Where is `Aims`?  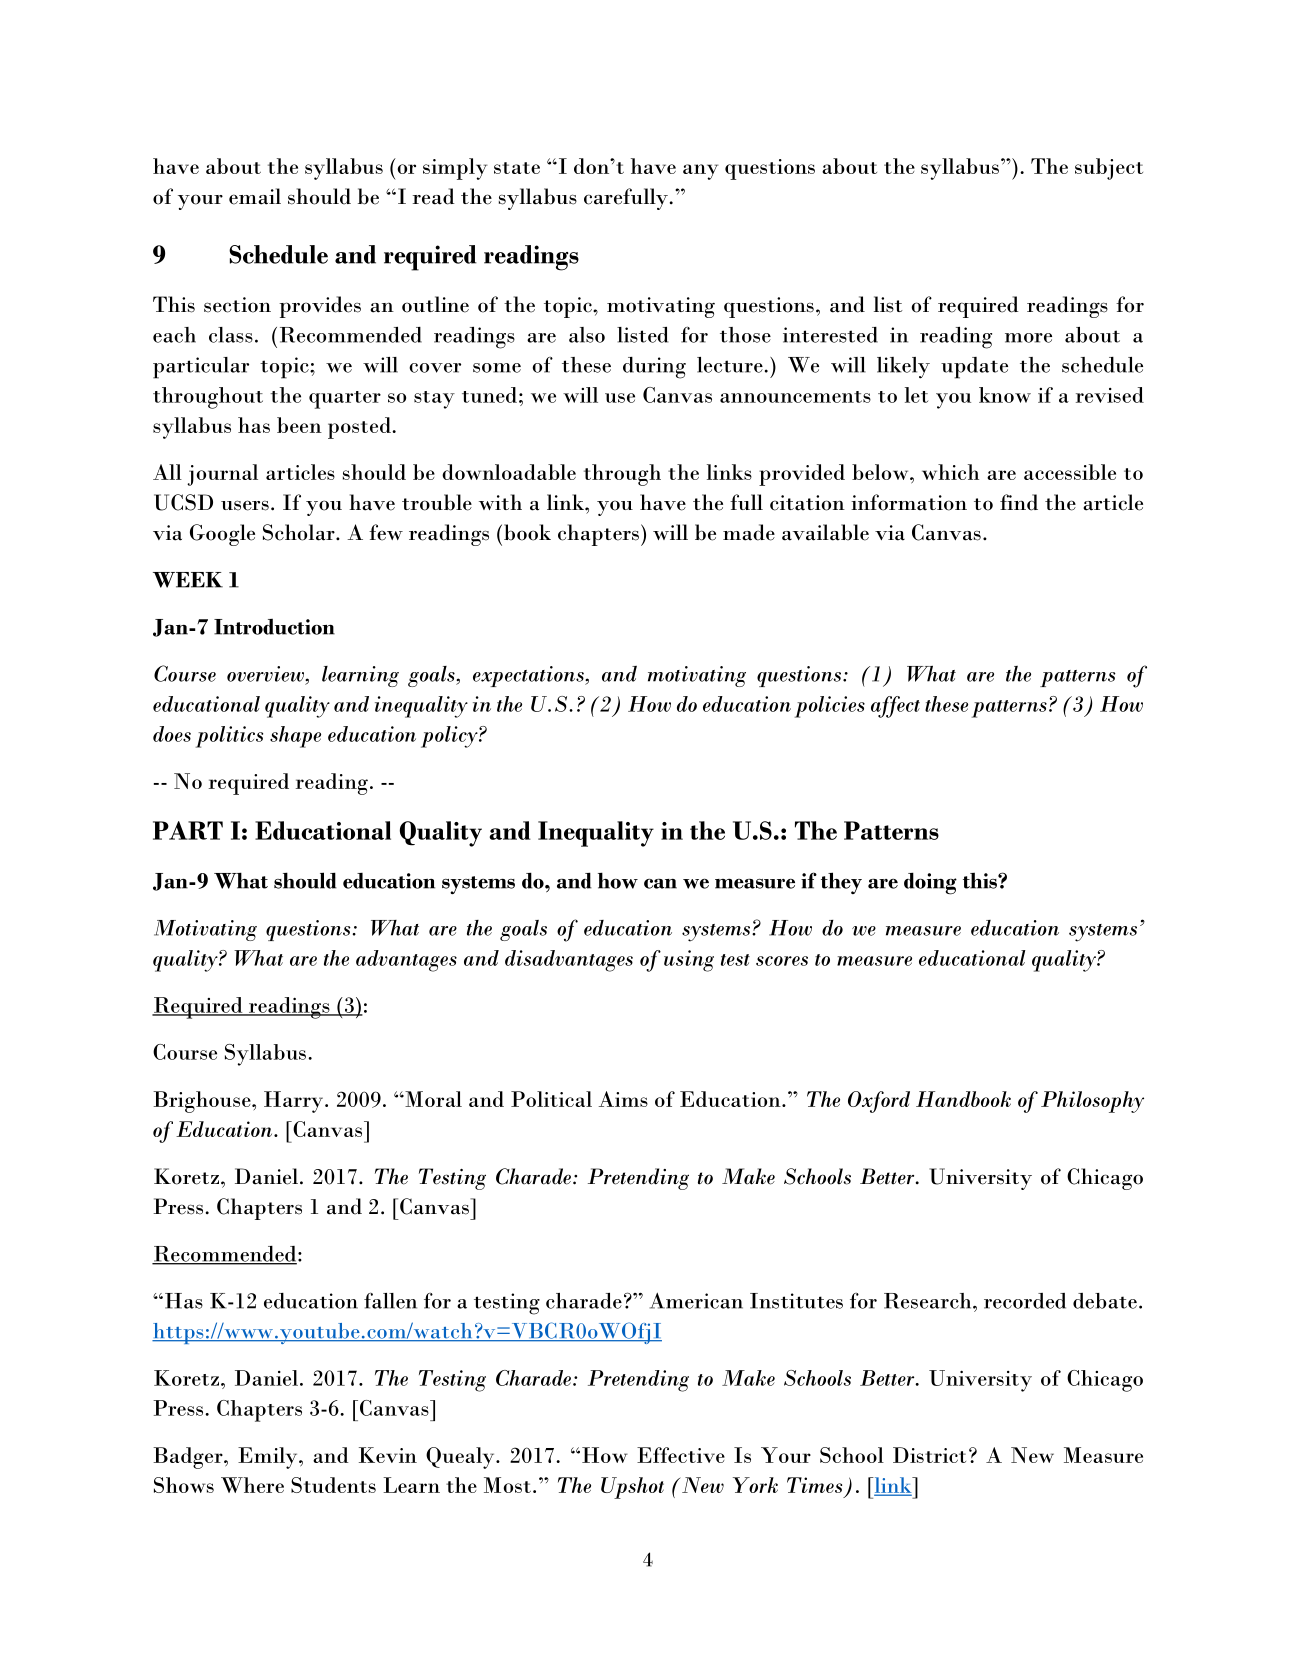 Aims is located at coordinates (623, 1099).
